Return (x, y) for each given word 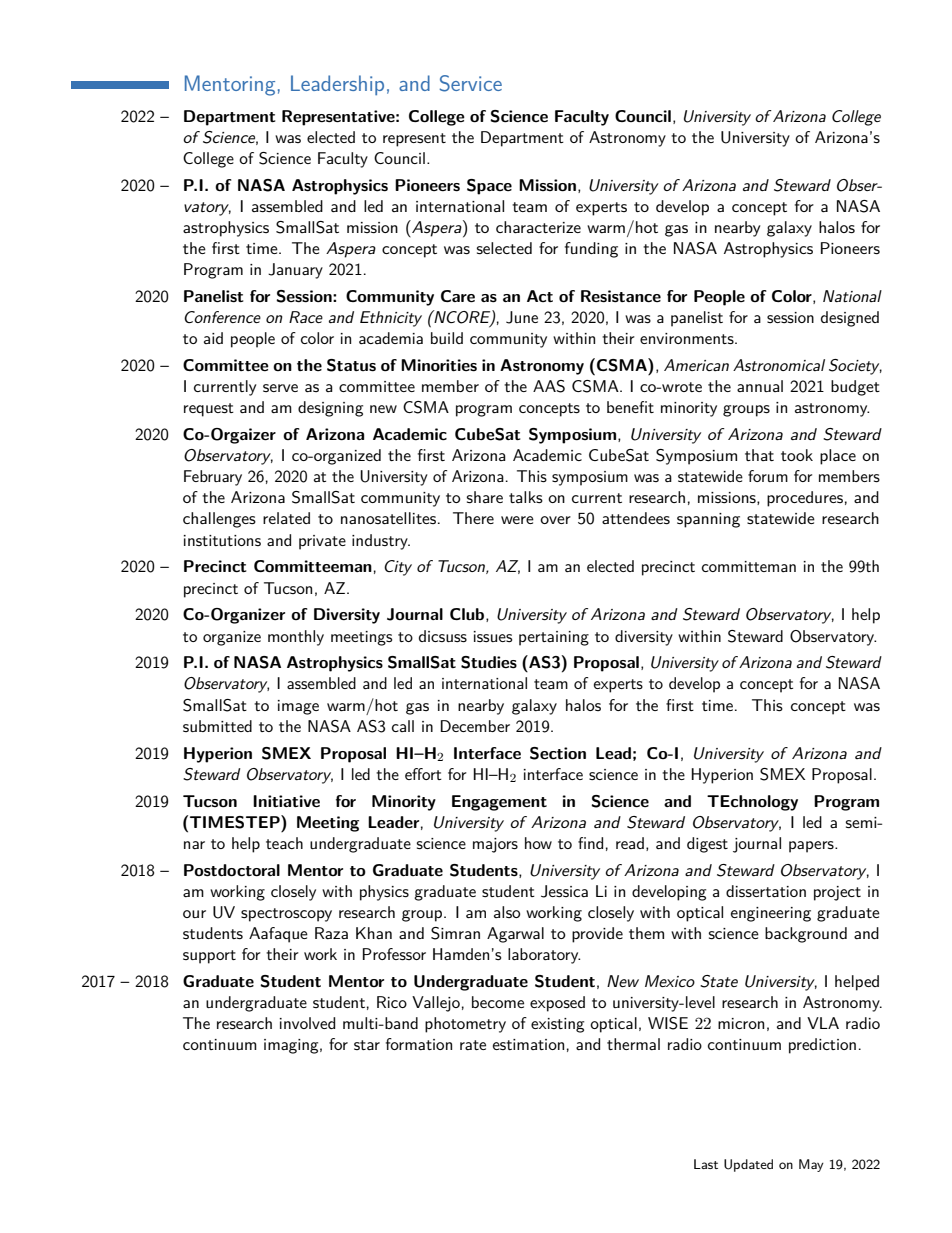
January (295, 271)
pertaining (554, 638)
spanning (708, 520)
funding (591, 250)
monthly (296, 638)
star (367, 1045)
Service (471, 83)
